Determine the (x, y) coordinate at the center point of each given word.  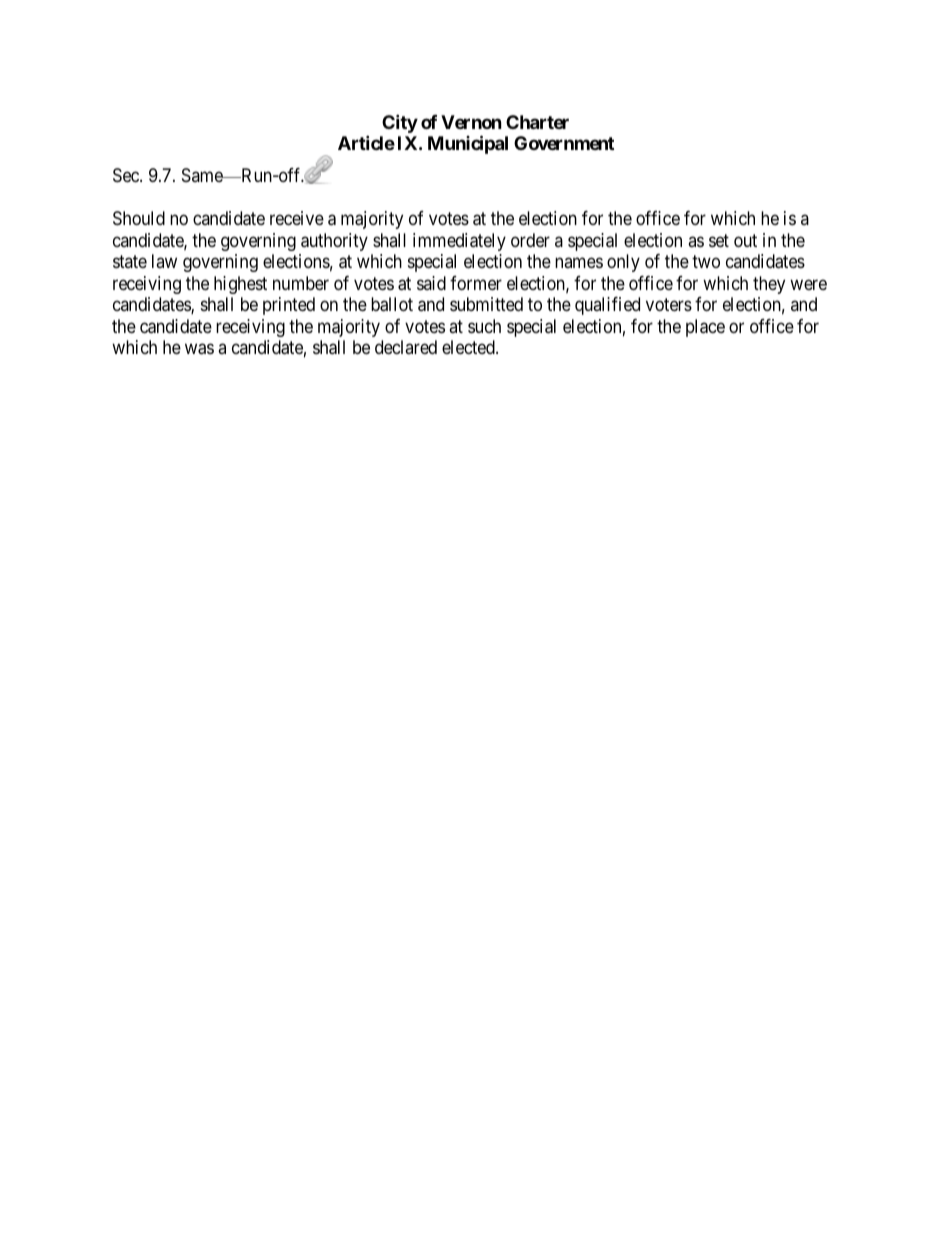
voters (669, 304)
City (400, 123)
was (199, 349)
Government (564, 143)
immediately (459, 242)
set (719, 240)
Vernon (471, 122)
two (706, 261)
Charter (537, 122)
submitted (486, 304)
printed (289, 306)
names (579, 263)
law (164, 261)
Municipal (468, 144)
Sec (127, 175)
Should (139, 218)
